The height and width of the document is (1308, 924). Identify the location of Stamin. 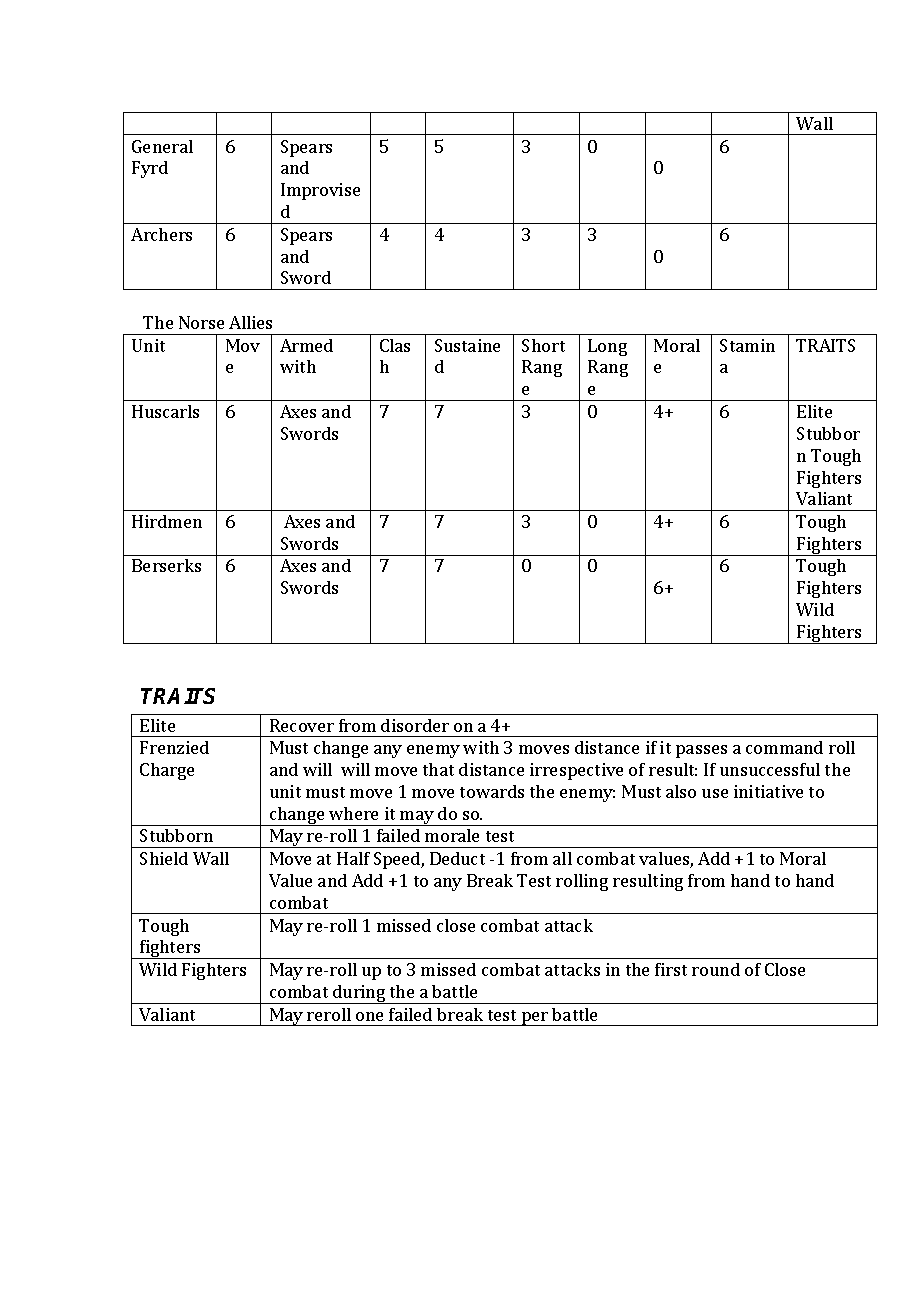
(747, 345).
